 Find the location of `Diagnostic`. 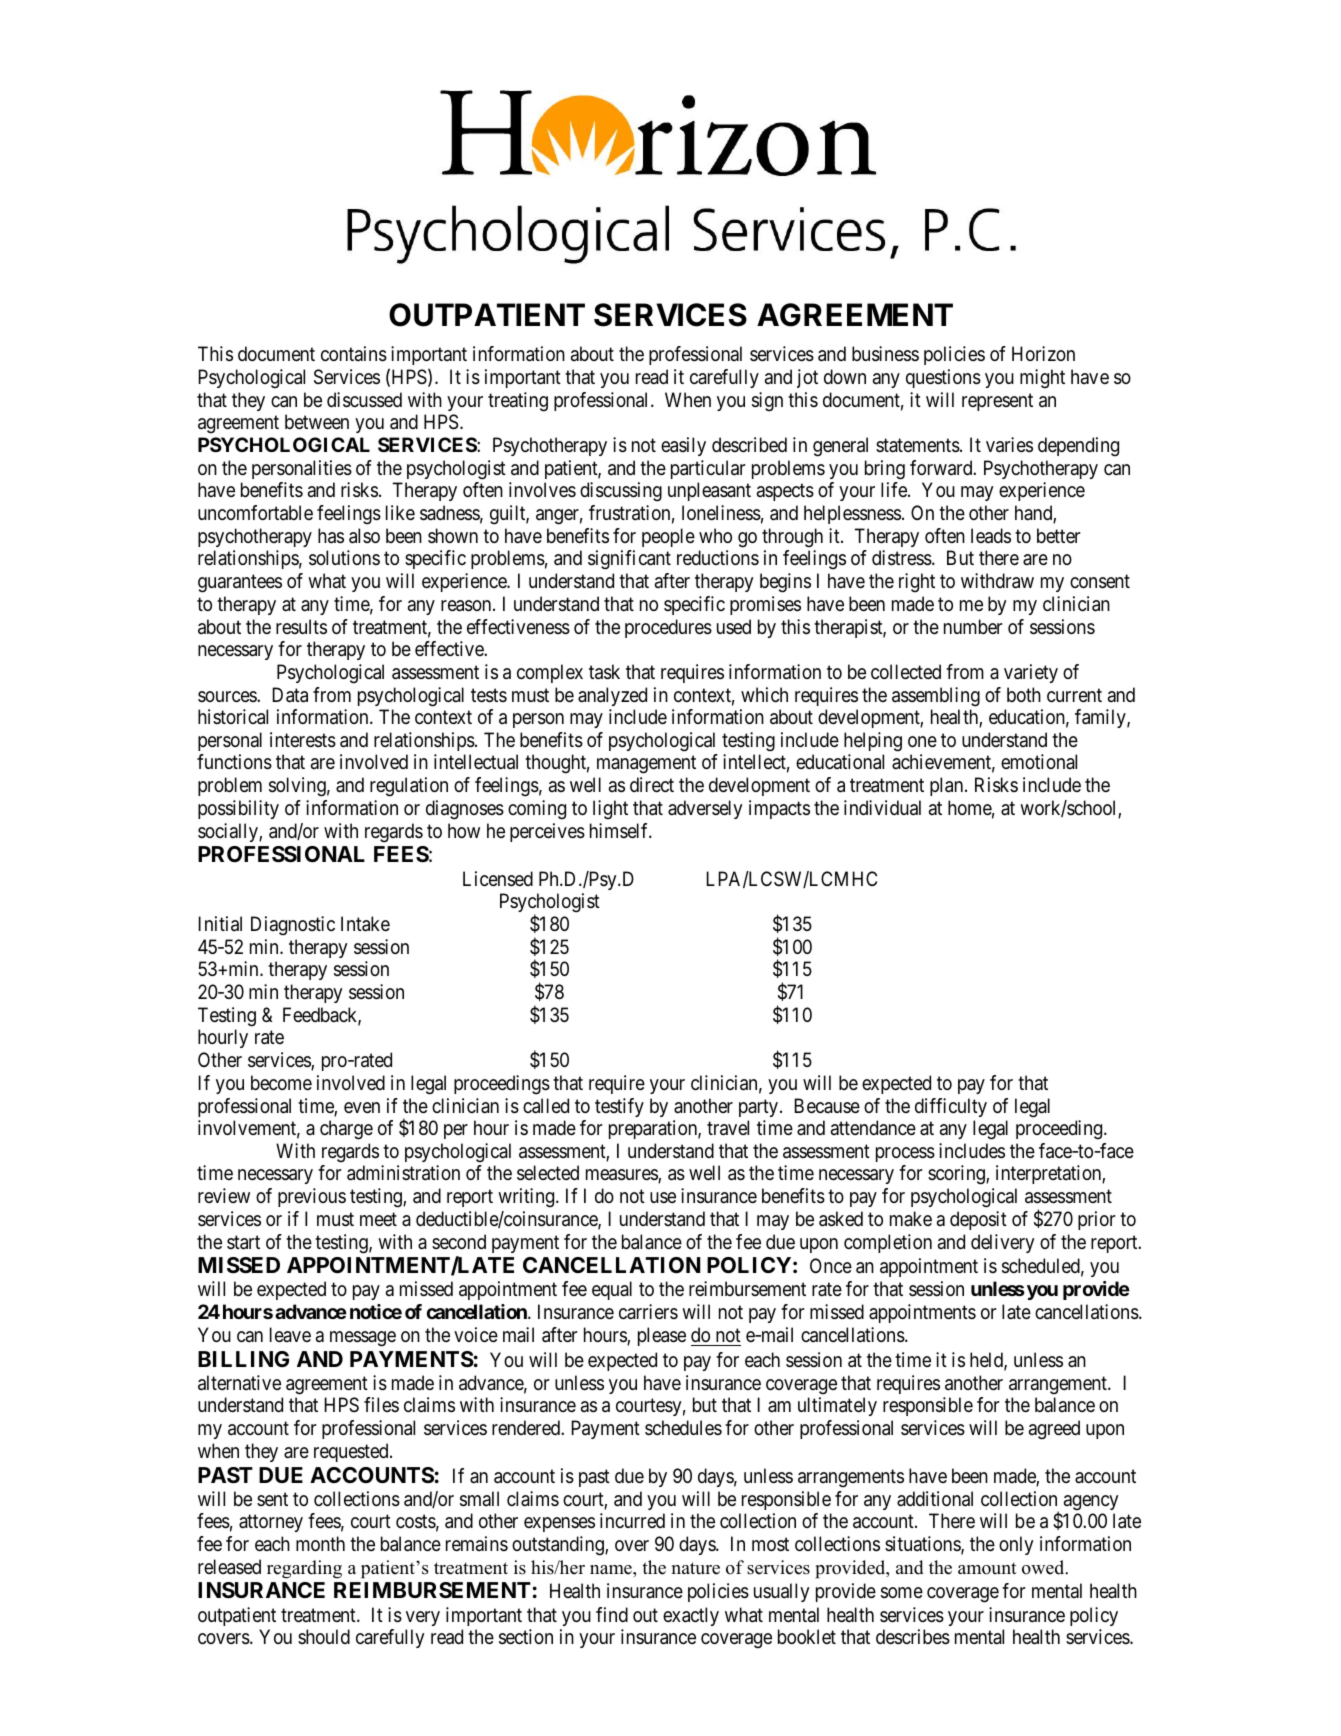

Diagnostic is located at coordinates (293, 926).
